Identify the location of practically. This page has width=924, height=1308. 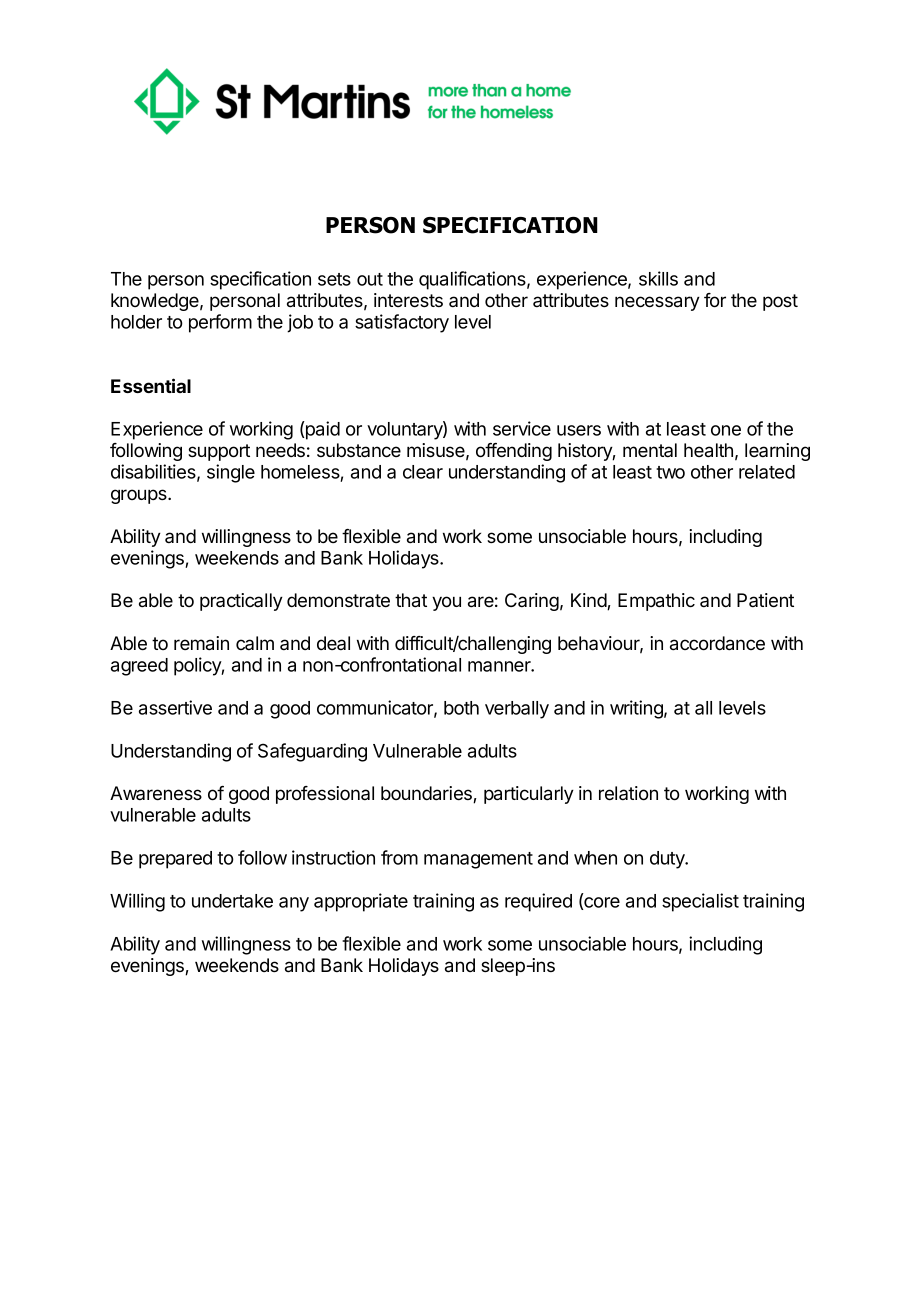
(241, 602).
